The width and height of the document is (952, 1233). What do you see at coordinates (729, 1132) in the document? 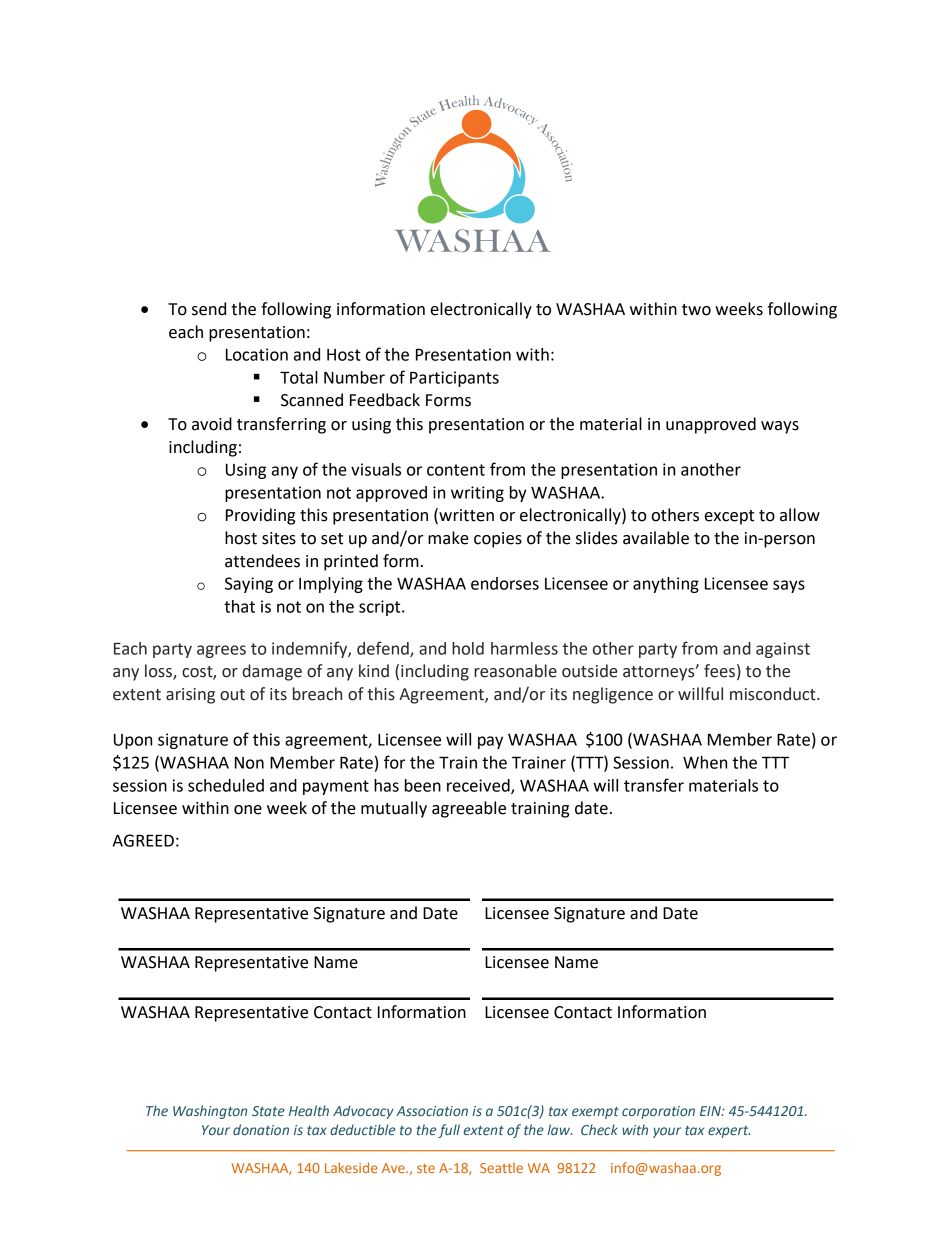
I see `expert` at bounding box center [729, 1132].
